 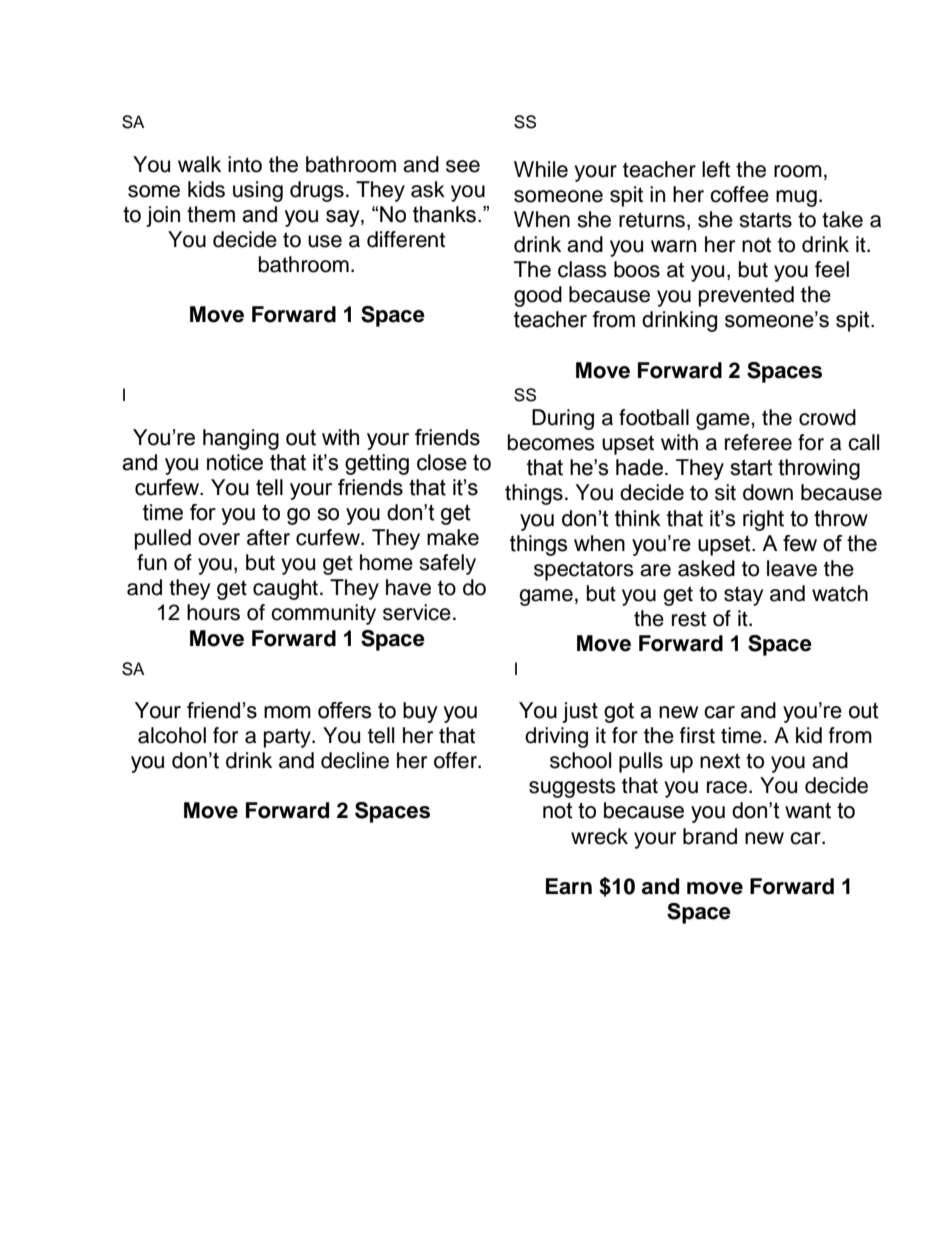 What do you see at coordinates (355, 760) in the screenshot?
I see `decline` at bounding box center [355, 760].
